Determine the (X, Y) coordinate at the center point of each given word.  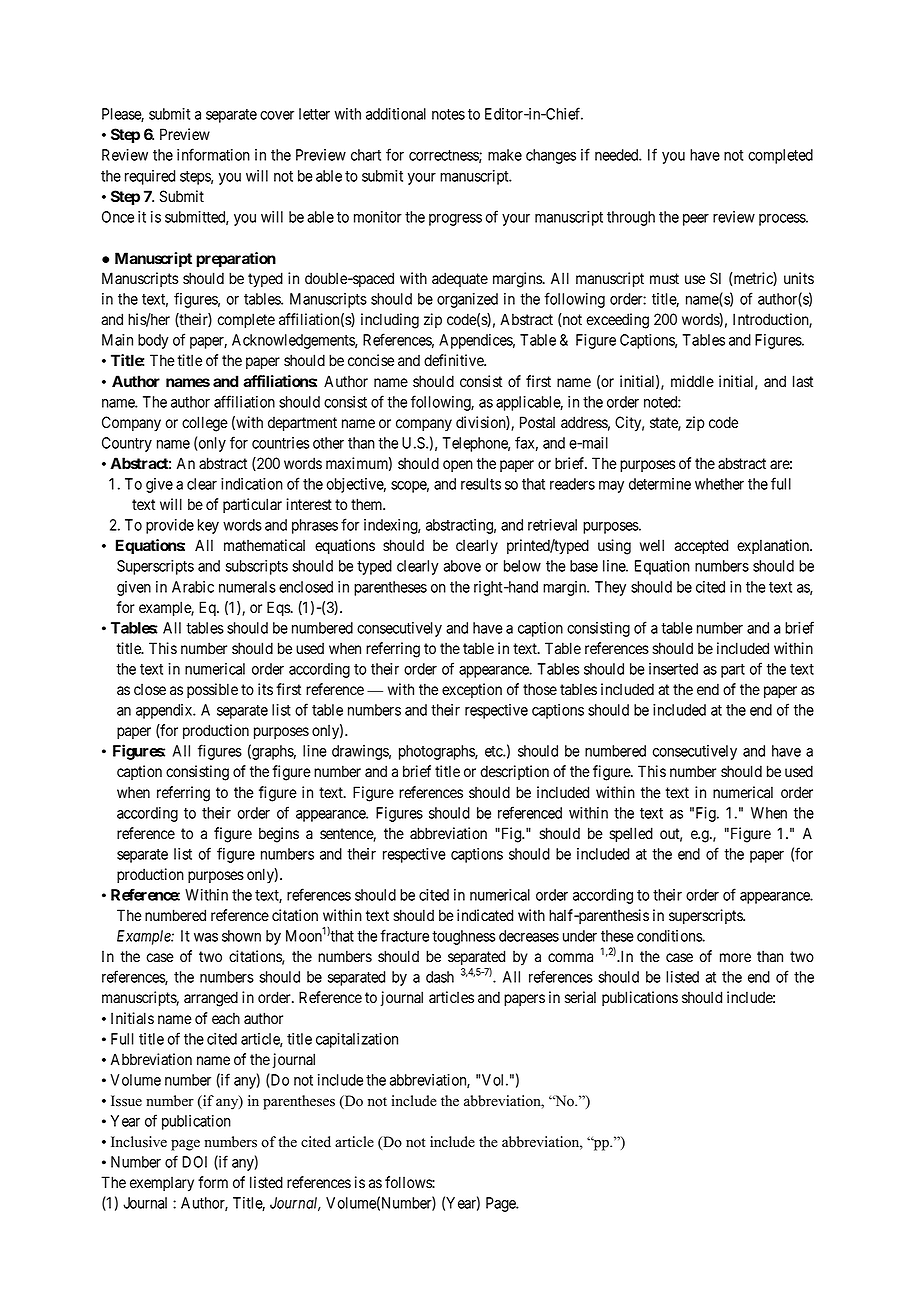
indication (252, 484)
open (458, 466)
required (150, 177)
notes (448, 114)
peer (696, 220)
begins (279, 835)
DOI (194, 1162)
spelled (631, 834)
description (514, 772)
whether (719, 484)
